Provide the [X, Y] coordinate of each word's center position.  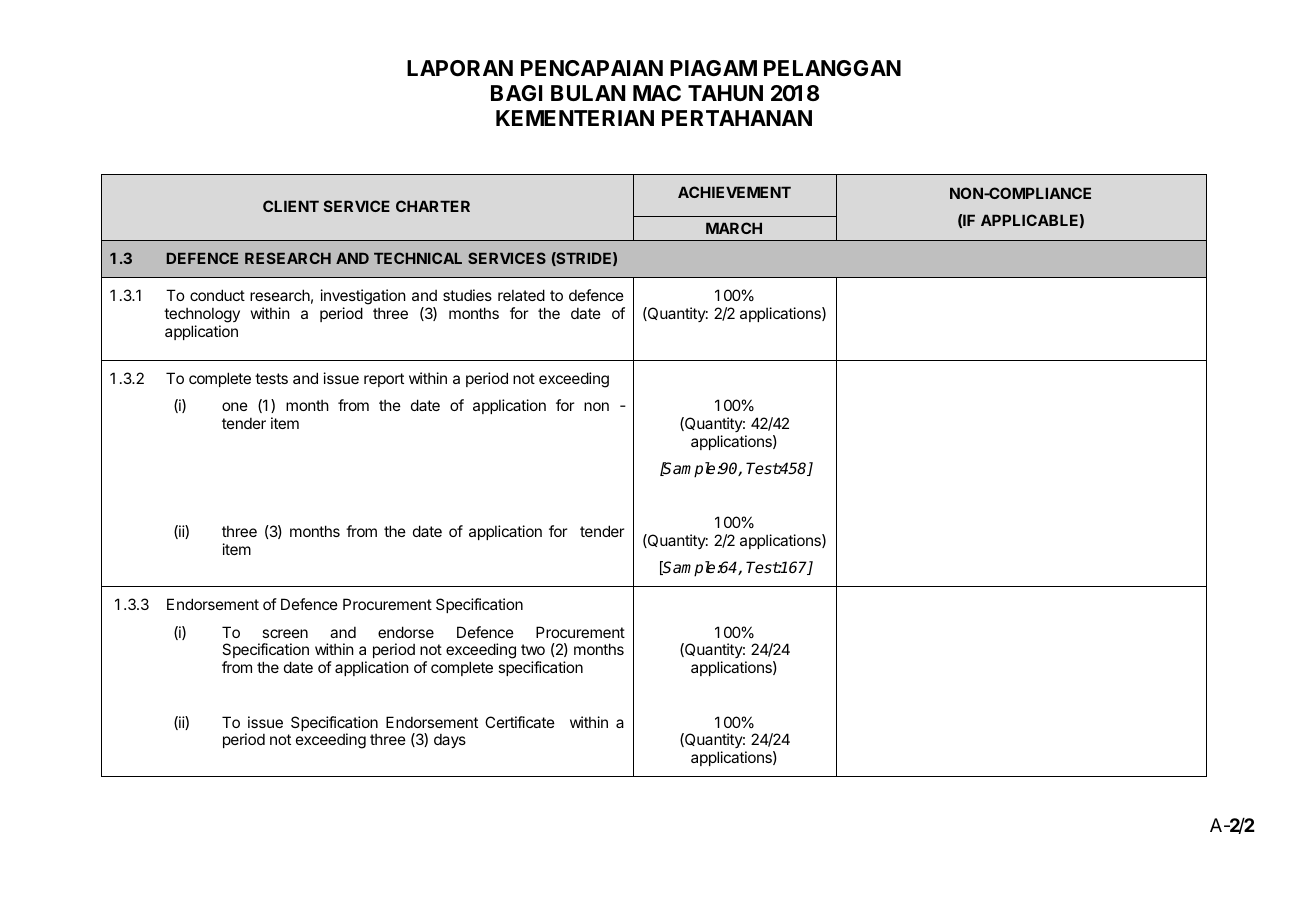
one [235, 406]
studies [467, 295]
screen [285, 633]
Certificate [520, 722]
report [384, 380]
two [533, 649]
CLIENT [291, 206]
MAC [657, 93]
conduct [217, 295]
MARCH [734, 228]
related [521, 295]
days [450, 740]
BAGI [516, 93]
